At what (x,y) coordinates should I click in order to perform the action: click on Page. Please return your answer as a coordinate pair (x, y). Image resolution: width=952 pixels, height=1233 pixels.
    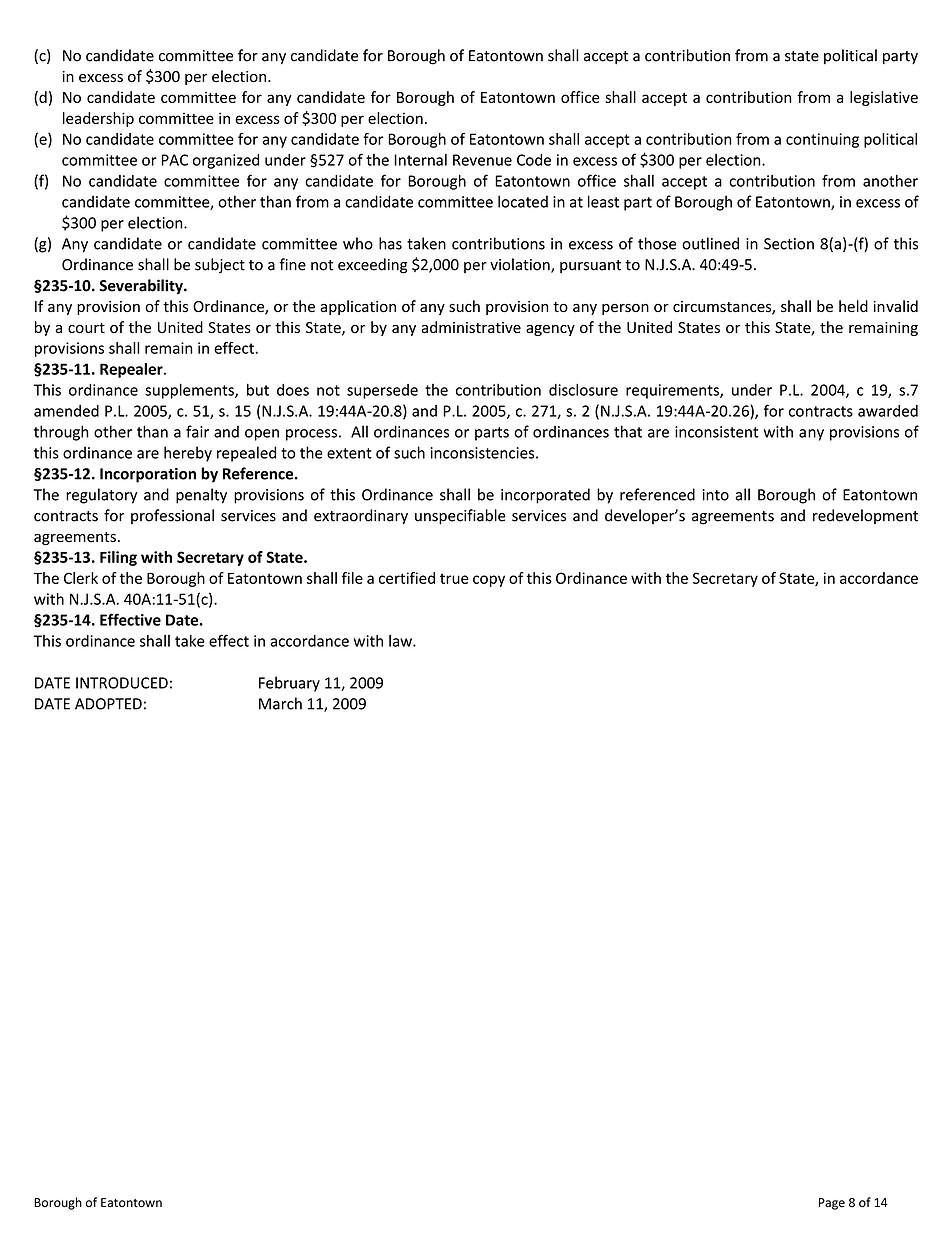
    Looking at the image, I should click on (832, 1204).
